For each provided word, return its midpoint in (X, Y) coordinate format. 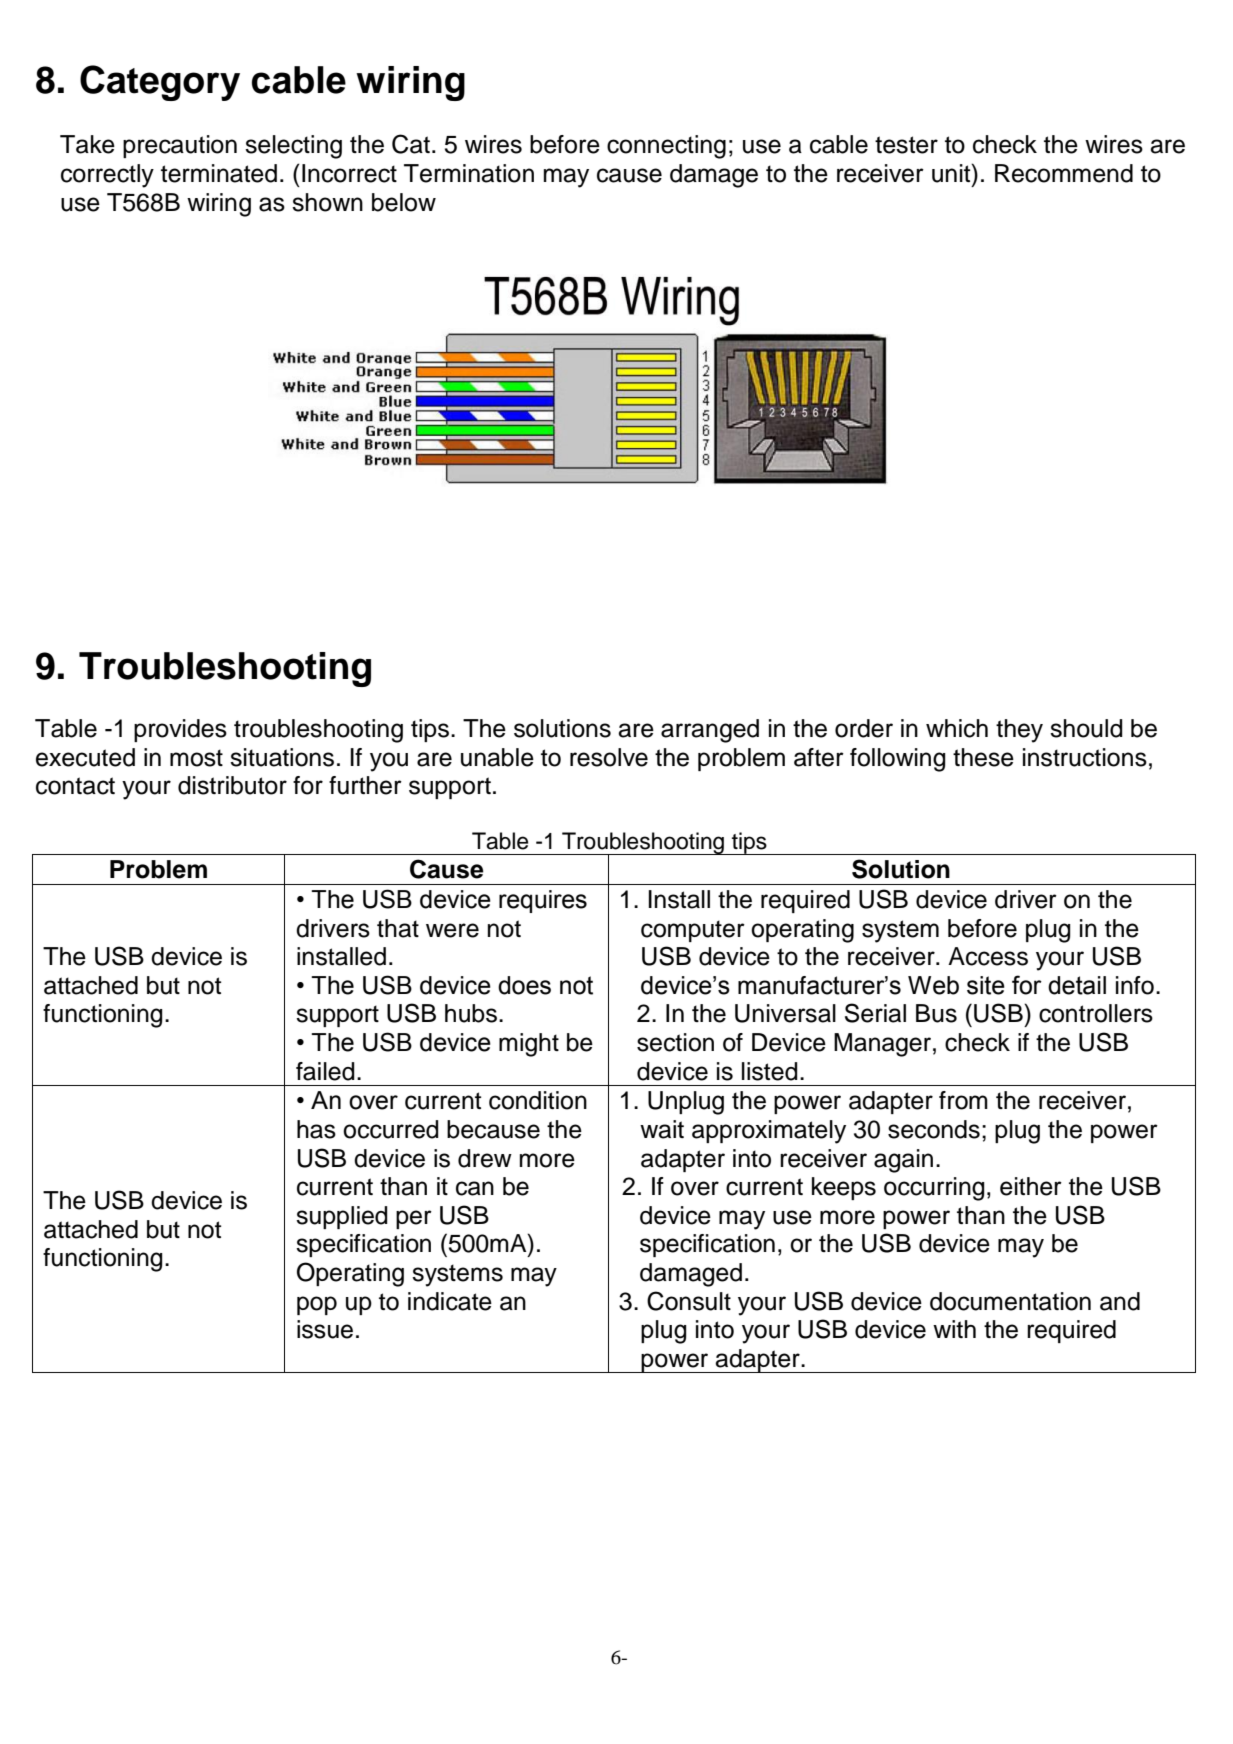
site (986, 985)
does (524, 985)
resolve (609, 757)
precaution (180, 146)
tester (906, 145)
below (404, 202)
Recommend (1064, 173)
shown (327, 202)
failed (325, 1071)
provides (180, 730)
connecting (666, 147)
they (1019, 731)
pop (317, 1305)
